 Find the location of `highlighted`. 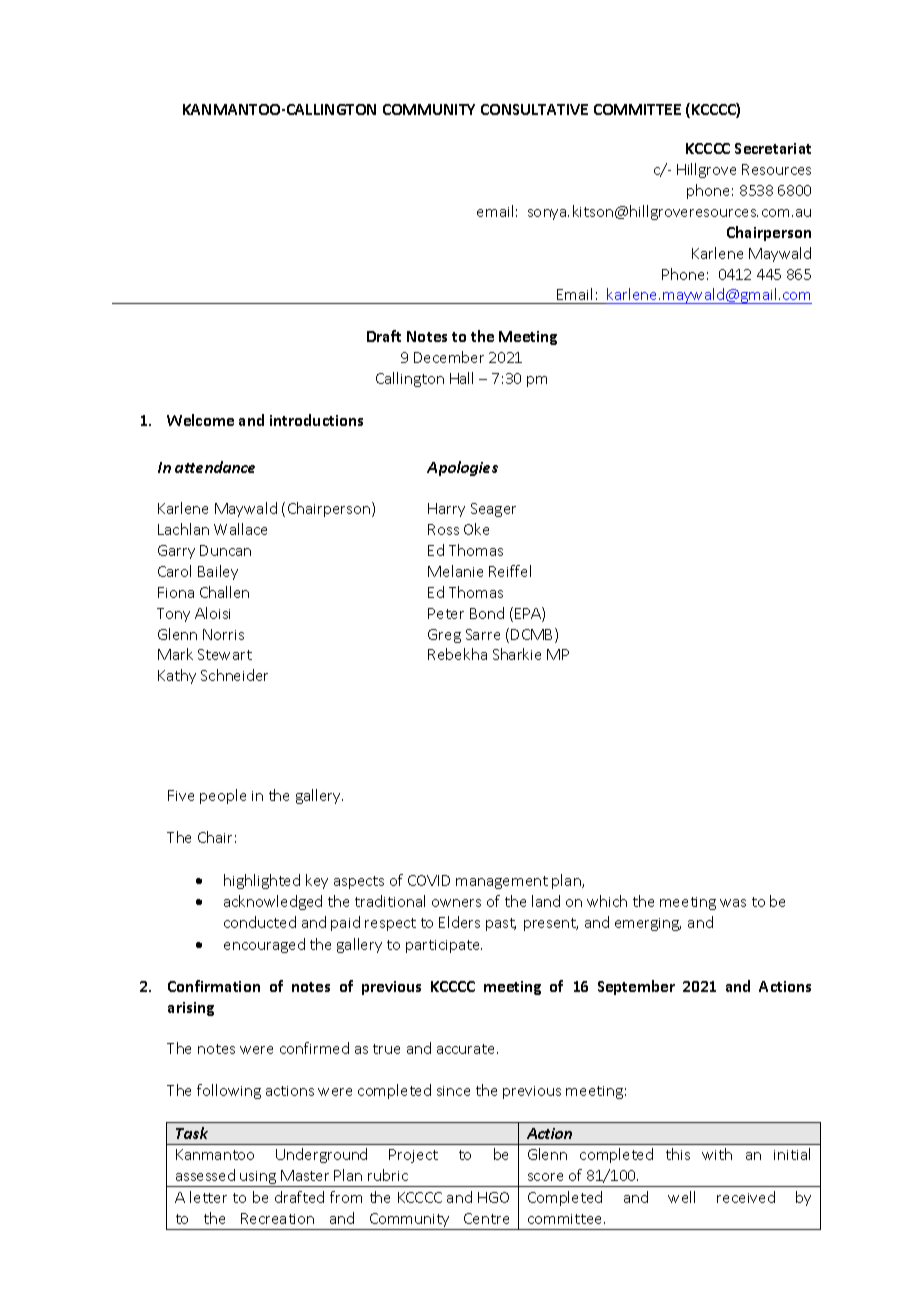

highlighted is located at coordinates (262, 881).
